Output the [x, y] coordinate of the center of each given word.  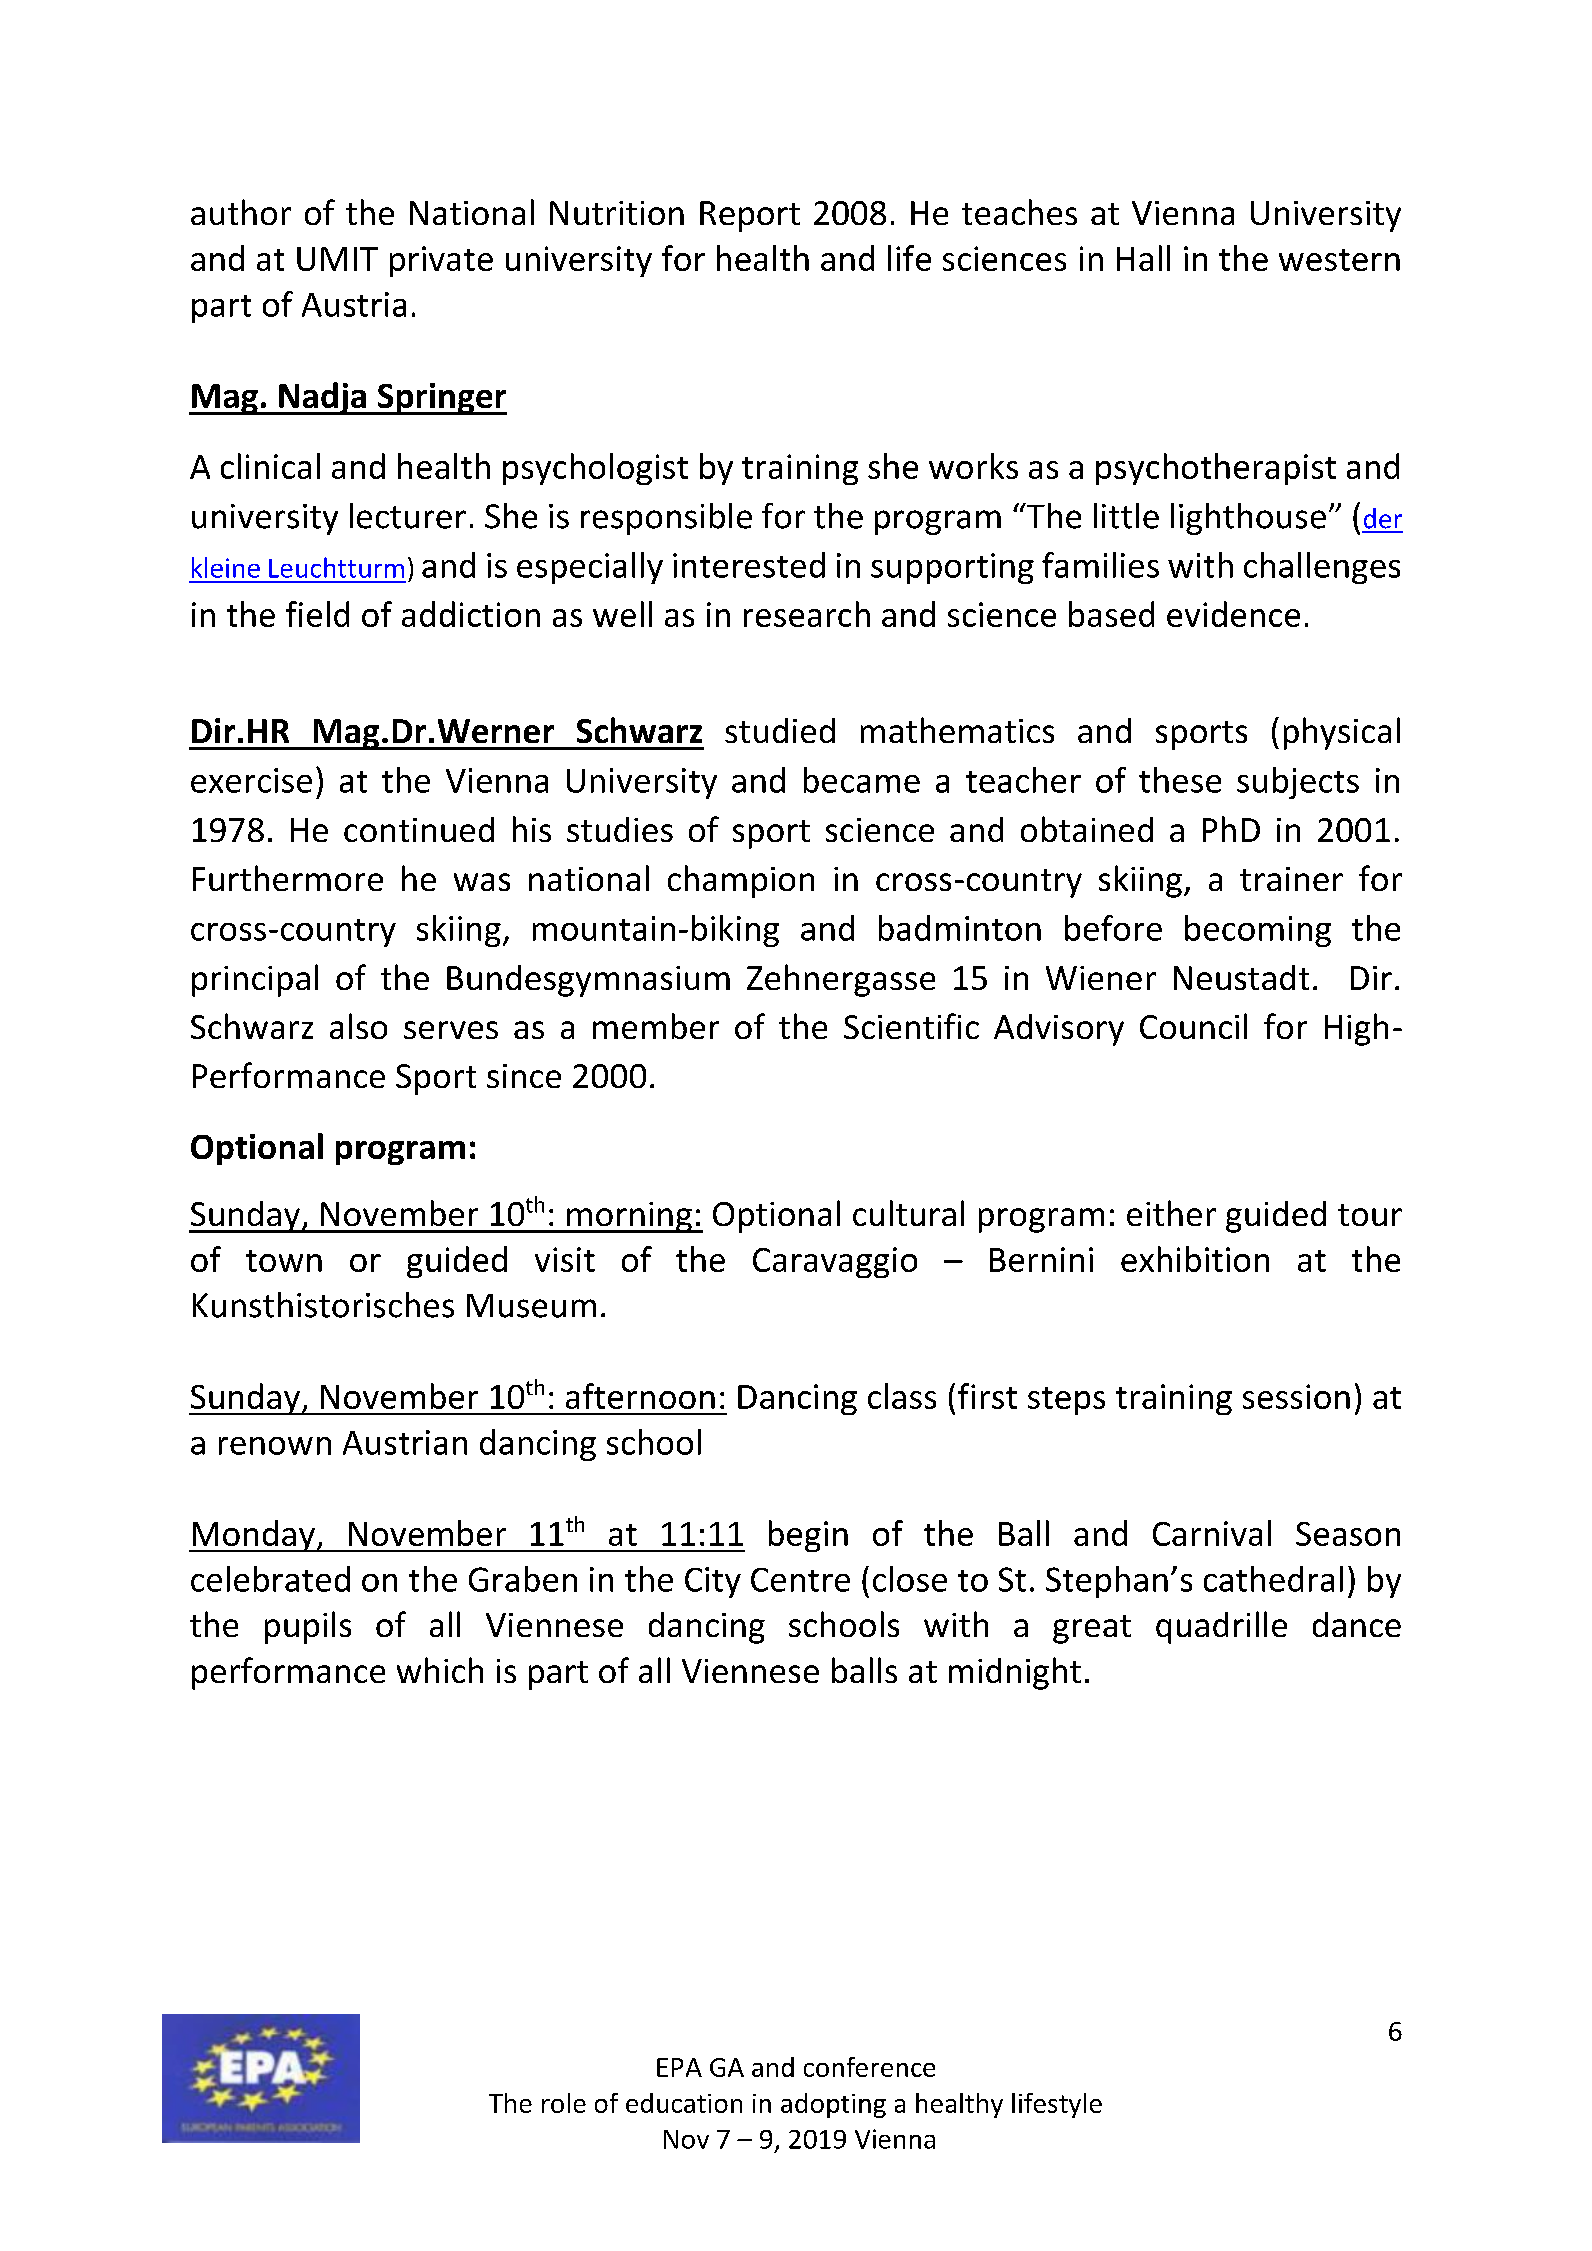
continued [419, 829]
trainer [1291, 879]
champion [741, 881]
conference [869, 2067]
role [564, 2103]
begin [808, 1536]
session [1296, 1396]
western [1339, 260]
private [441, 261]
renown [275, 1446]
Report [750, 216]
